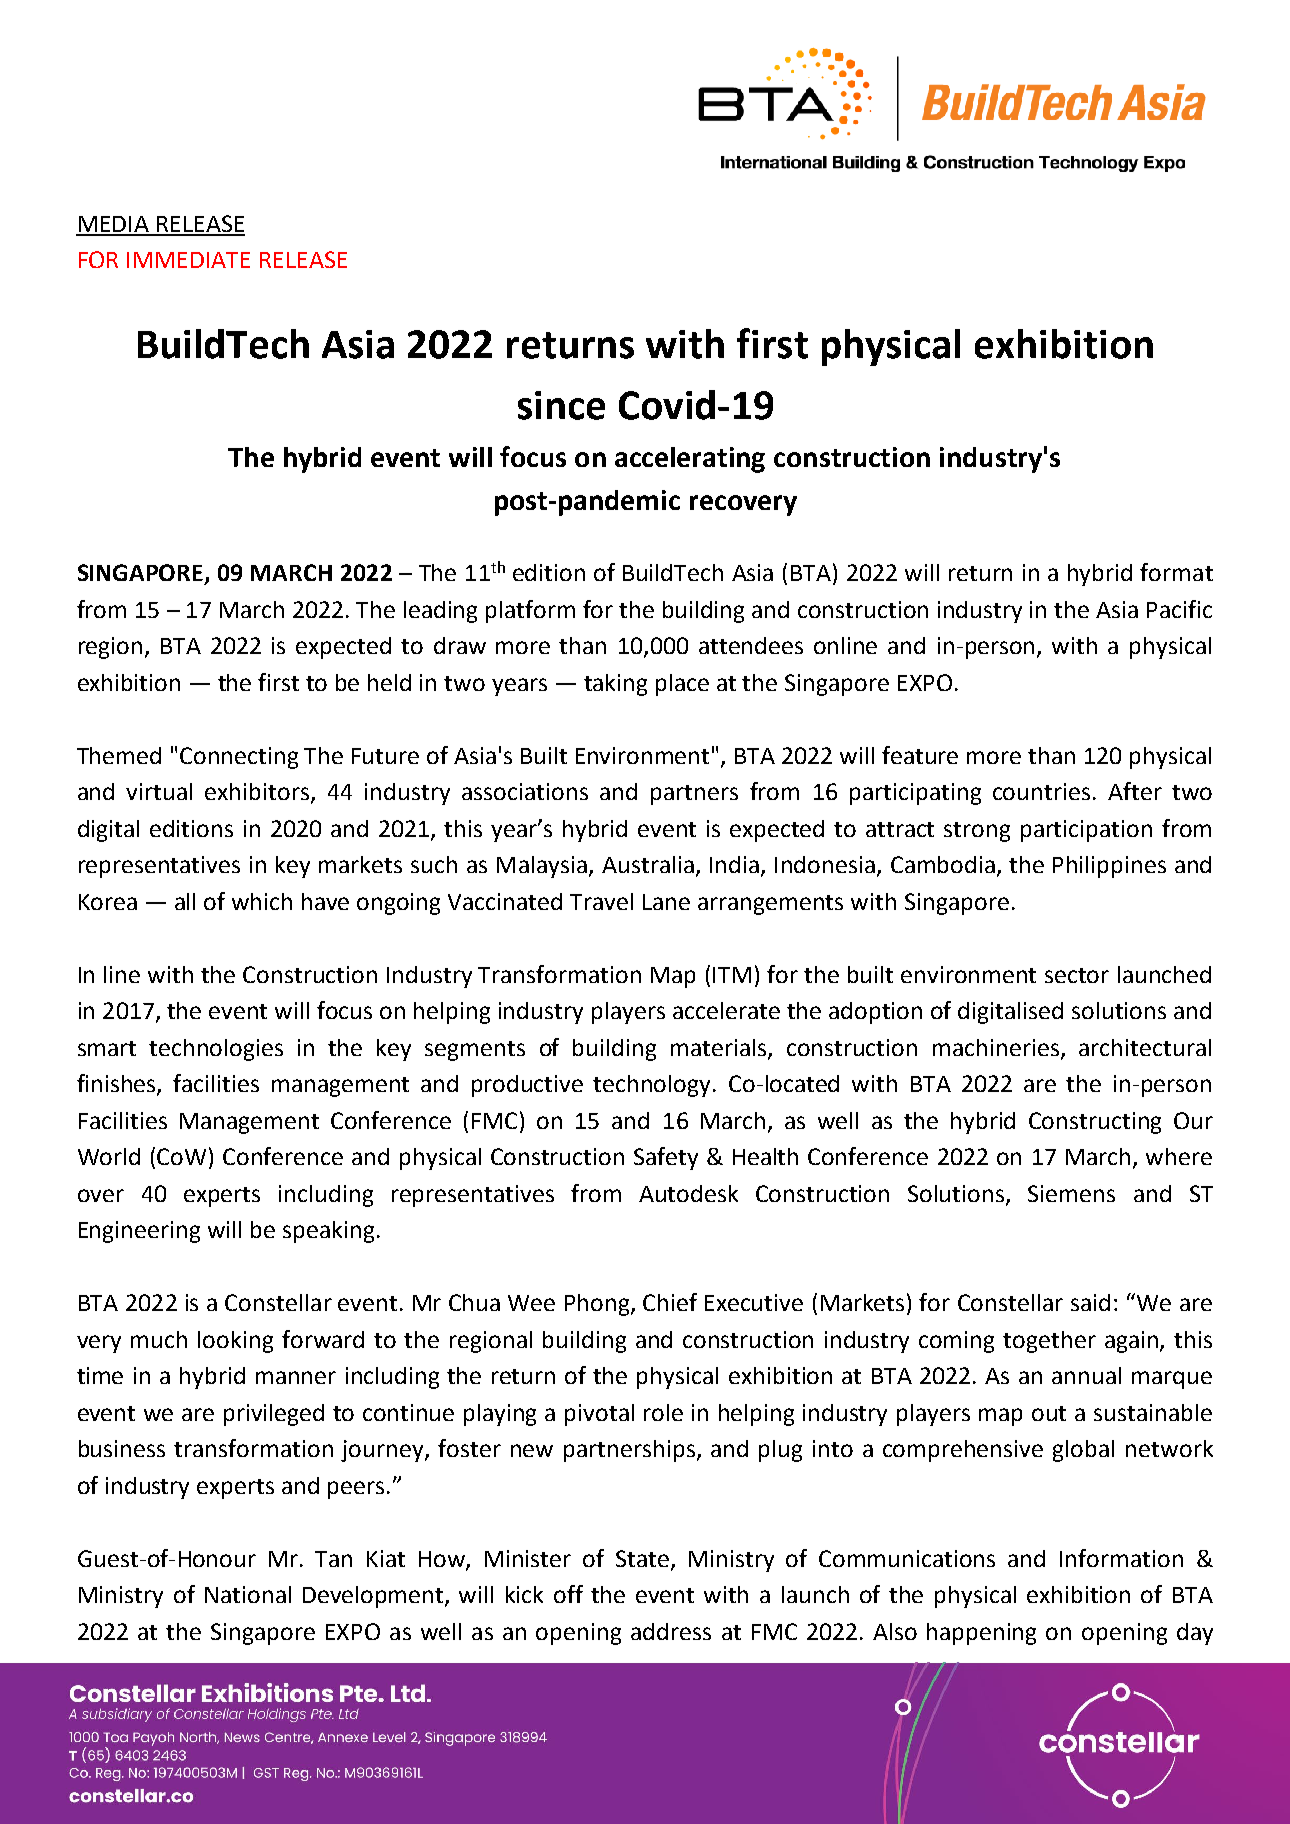 This image has height=1824, width=1290. What do you see at coordinates (671, 1631) in the image?
I see `address` at bounding box center [671, 1631].
